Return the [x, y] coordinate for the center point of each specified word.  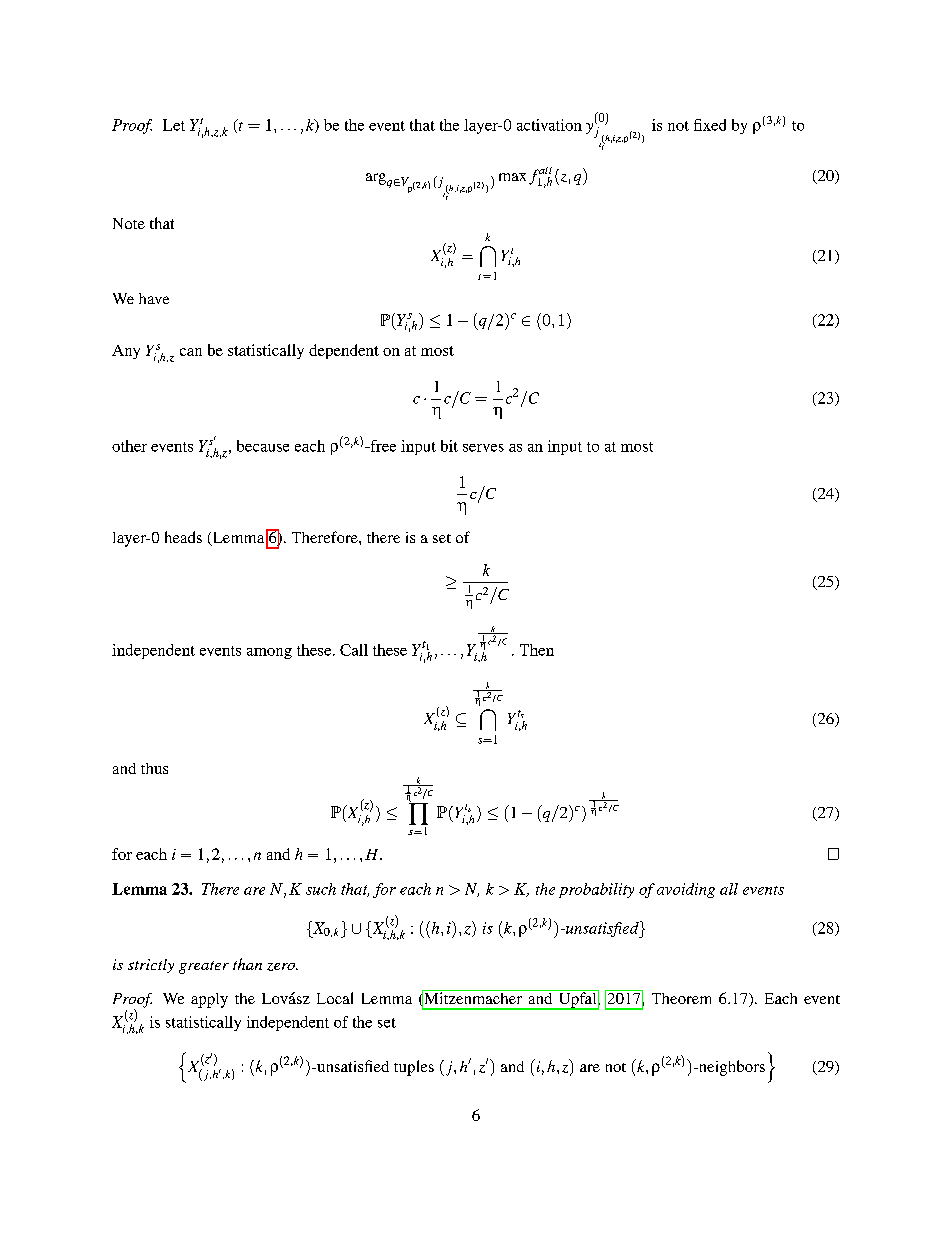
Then [537, 650]
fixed [710, 125]
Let [174, 125]
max [512, 177]
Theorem [681, 998]
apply [209, 1000]
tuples [414, 1068]
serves [483, 448]
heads [183, 537]
